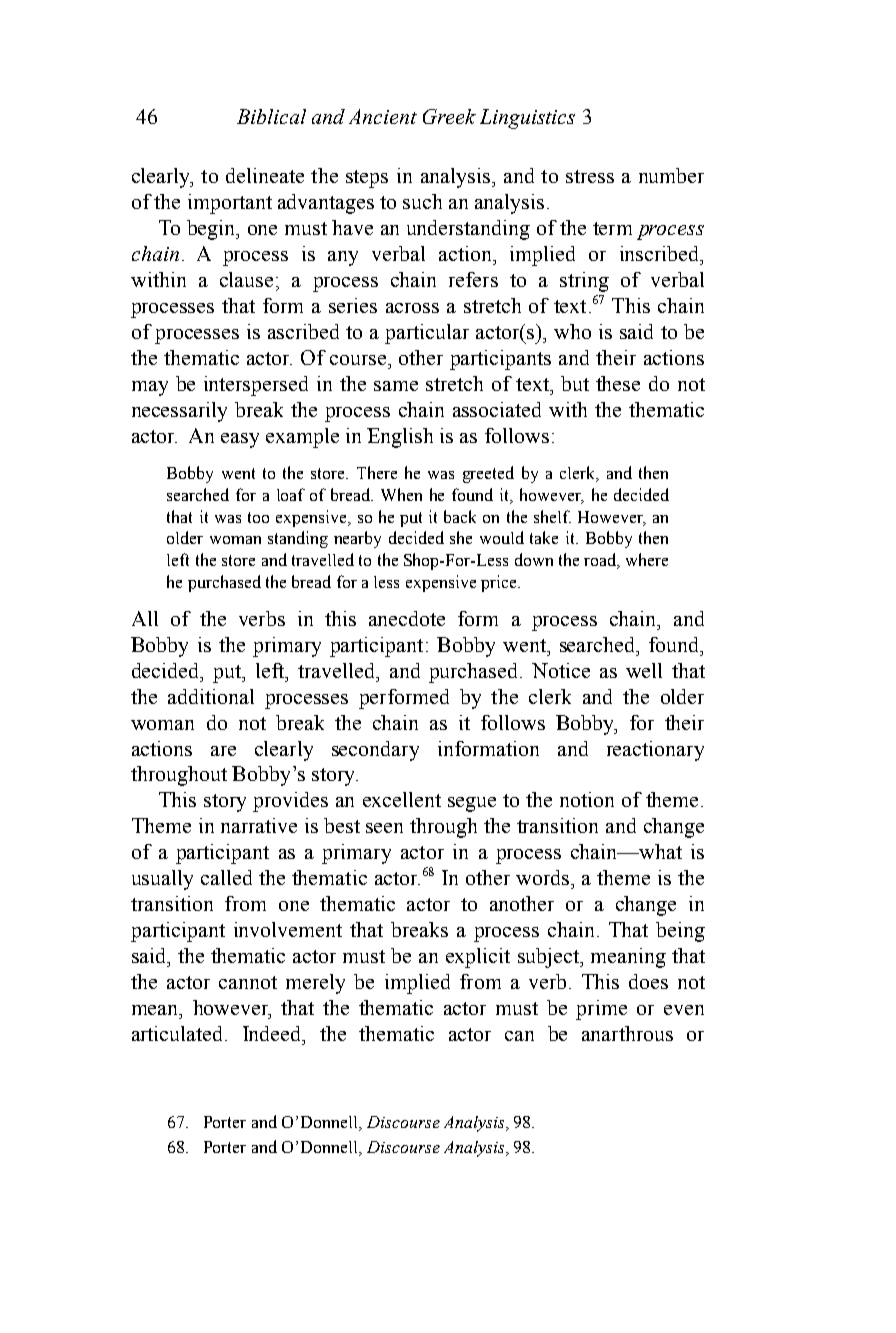 This page has width=896, height=1333. Describe the element at coordinates (590, 176) in the page. I see `stress` at that location.
